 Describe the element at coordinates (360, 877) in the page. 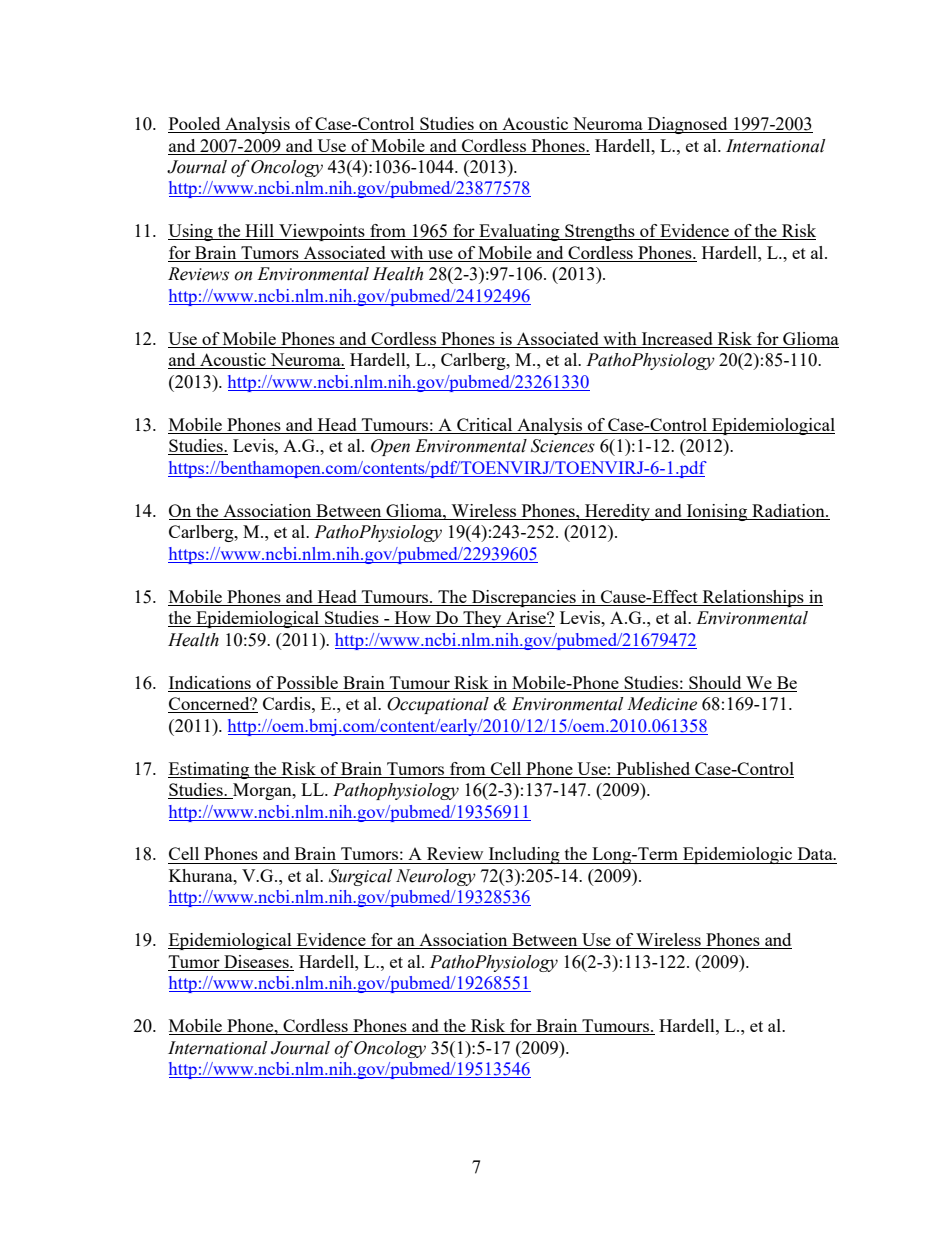

I see `Surgical` at that location.
